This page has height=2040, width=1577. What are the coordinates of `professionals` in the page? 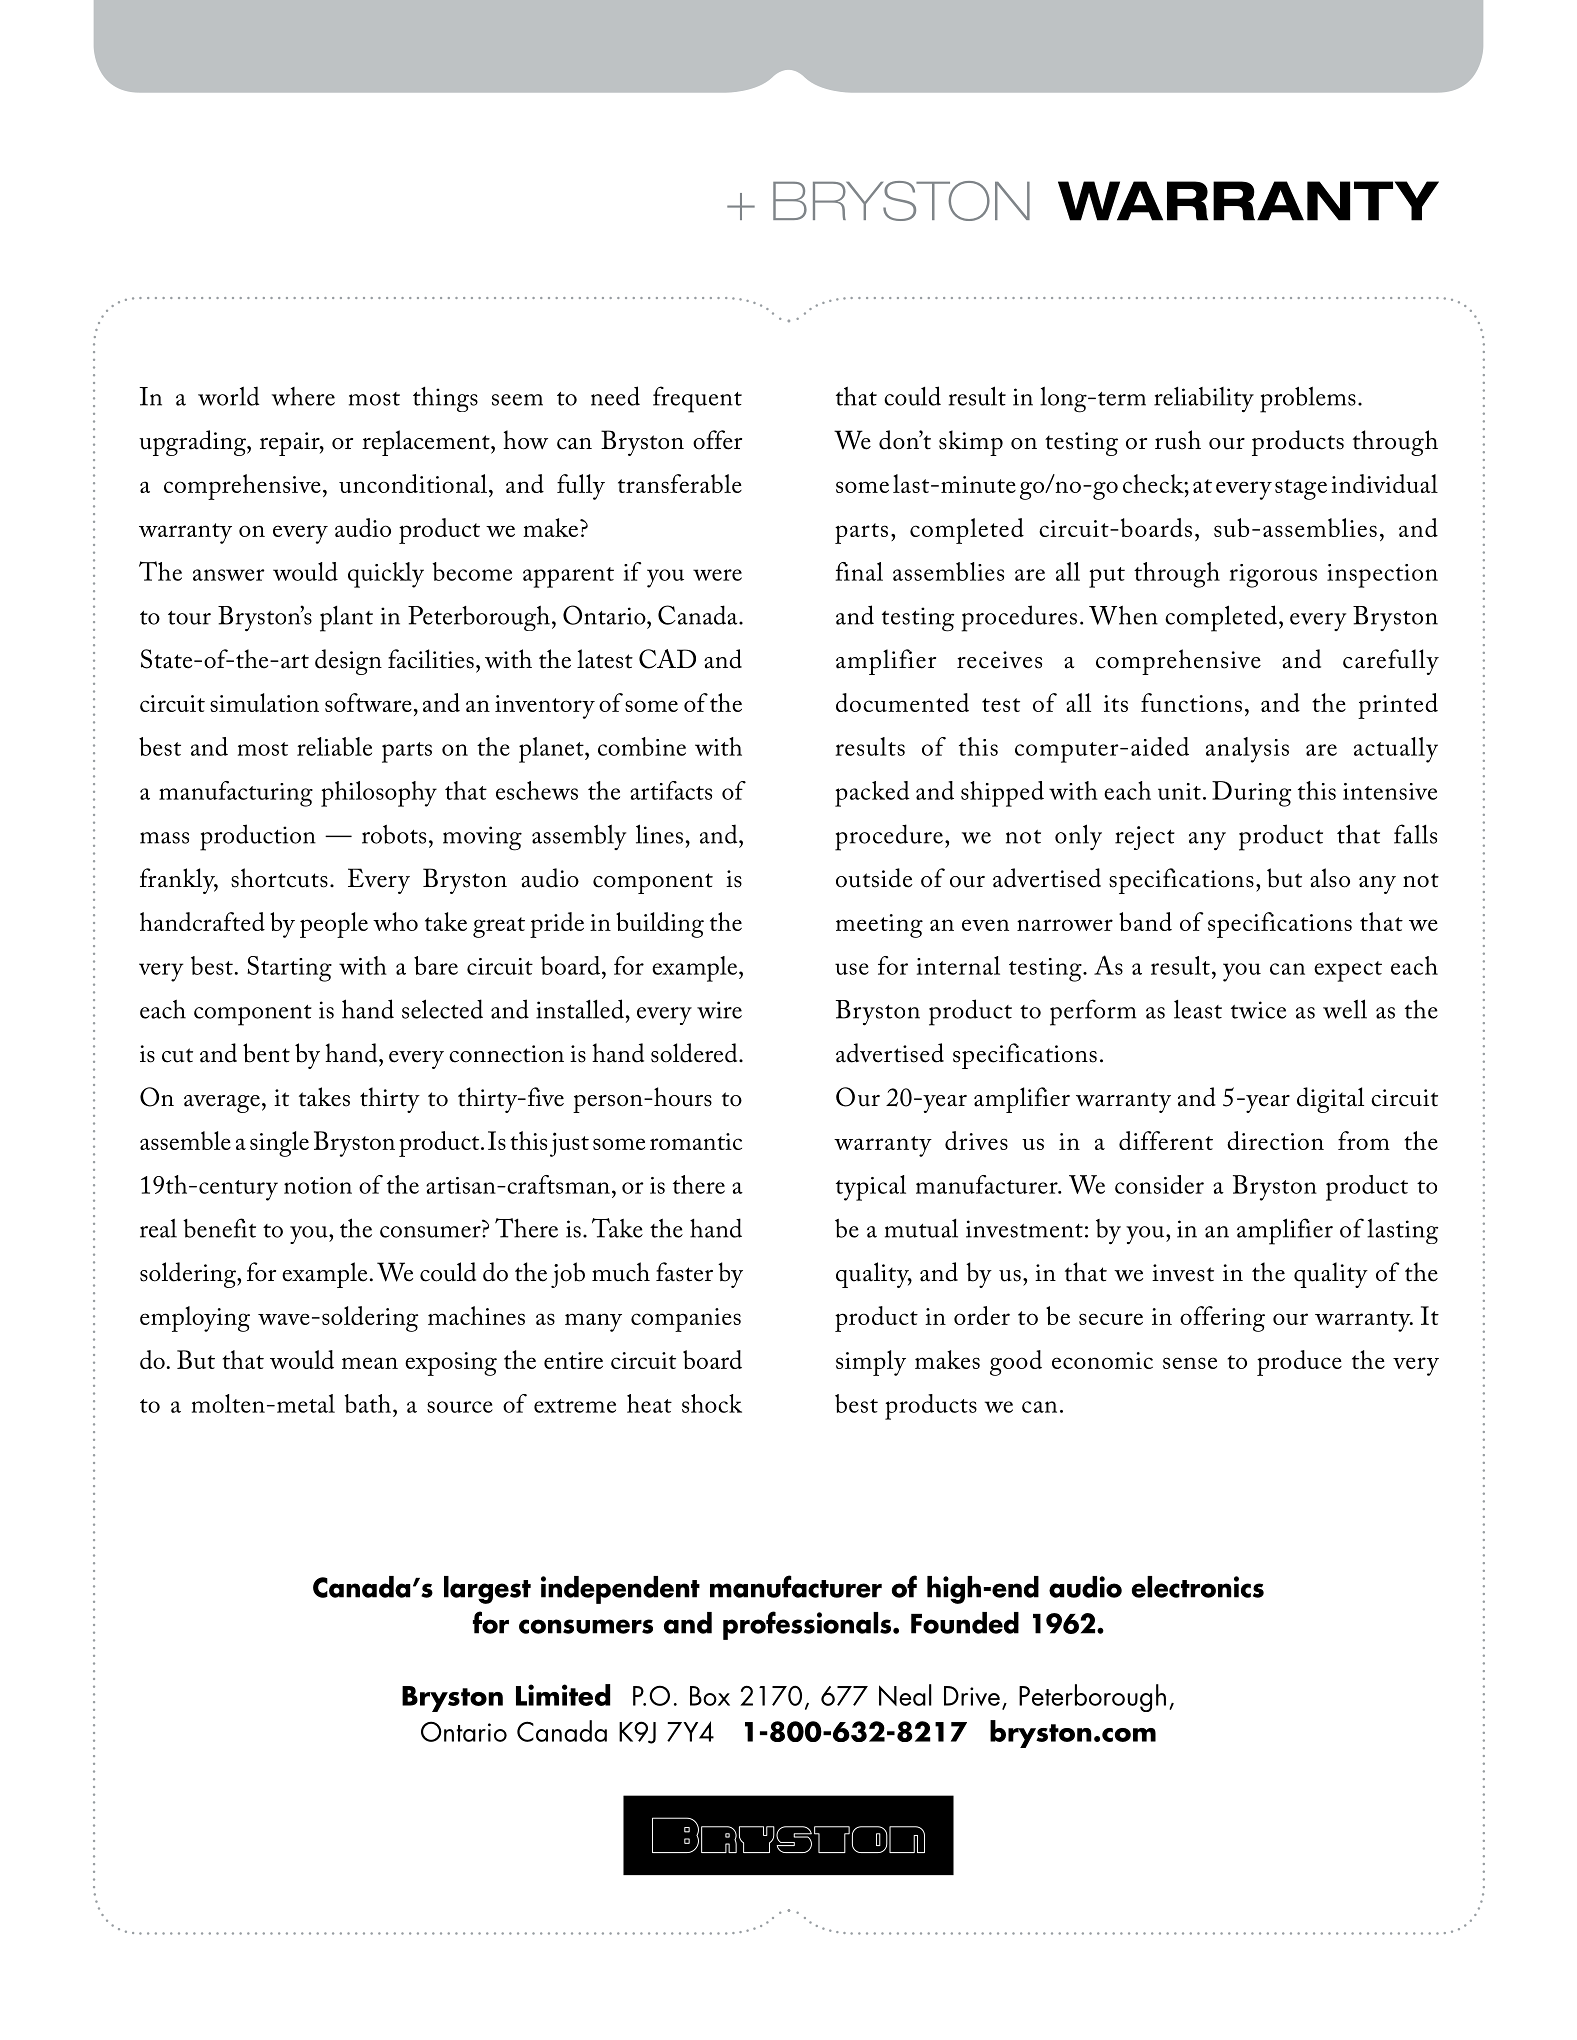 It's located at (808, 1625).
